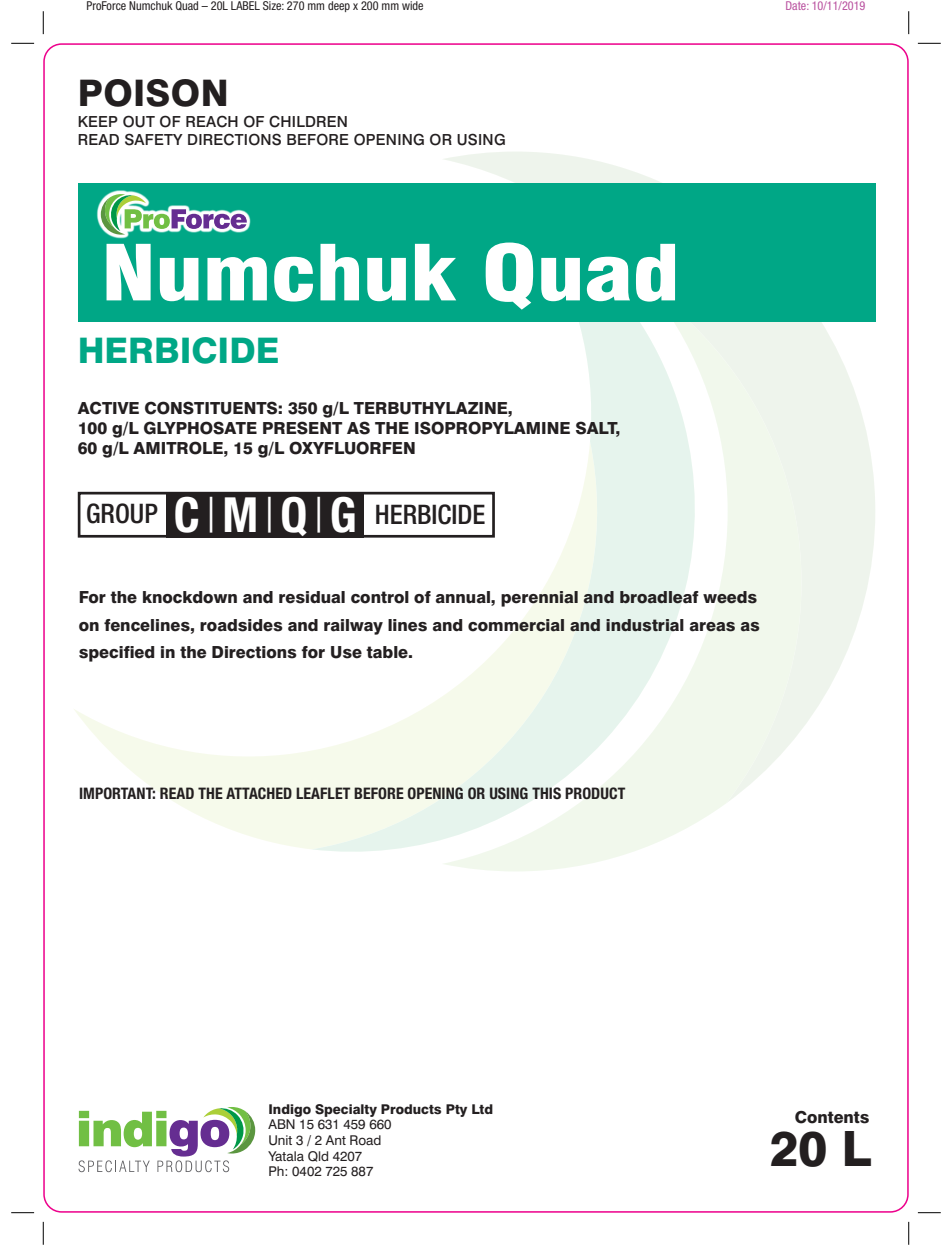 Image resolution: width=952 pixels, height=1256 pixels. What do you see at coordinates (339, 6) in the screenshot?
I see `deep` at bounding box center [339, 6].
